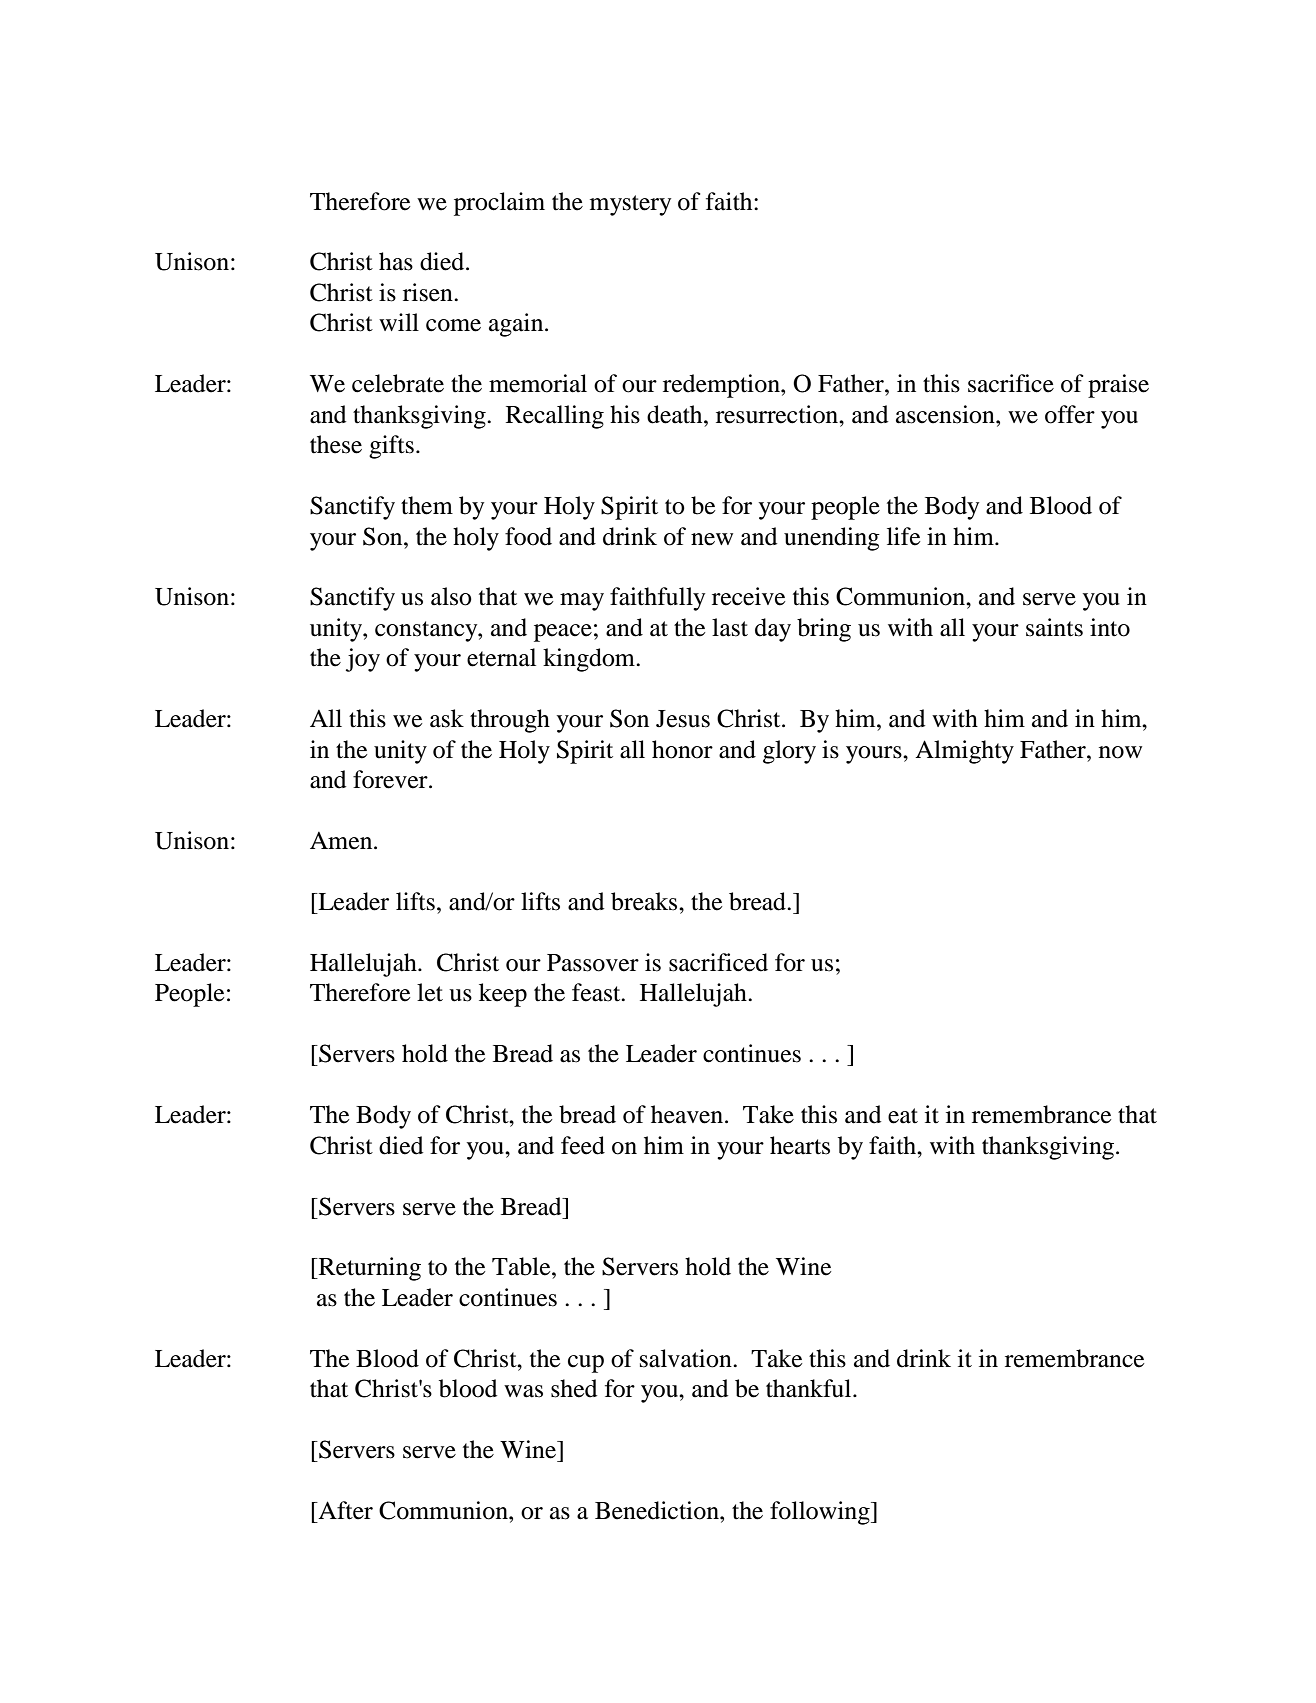 The height and width of the screenshot is (1703, 1316). I want to click on has, so click(396, 261).
